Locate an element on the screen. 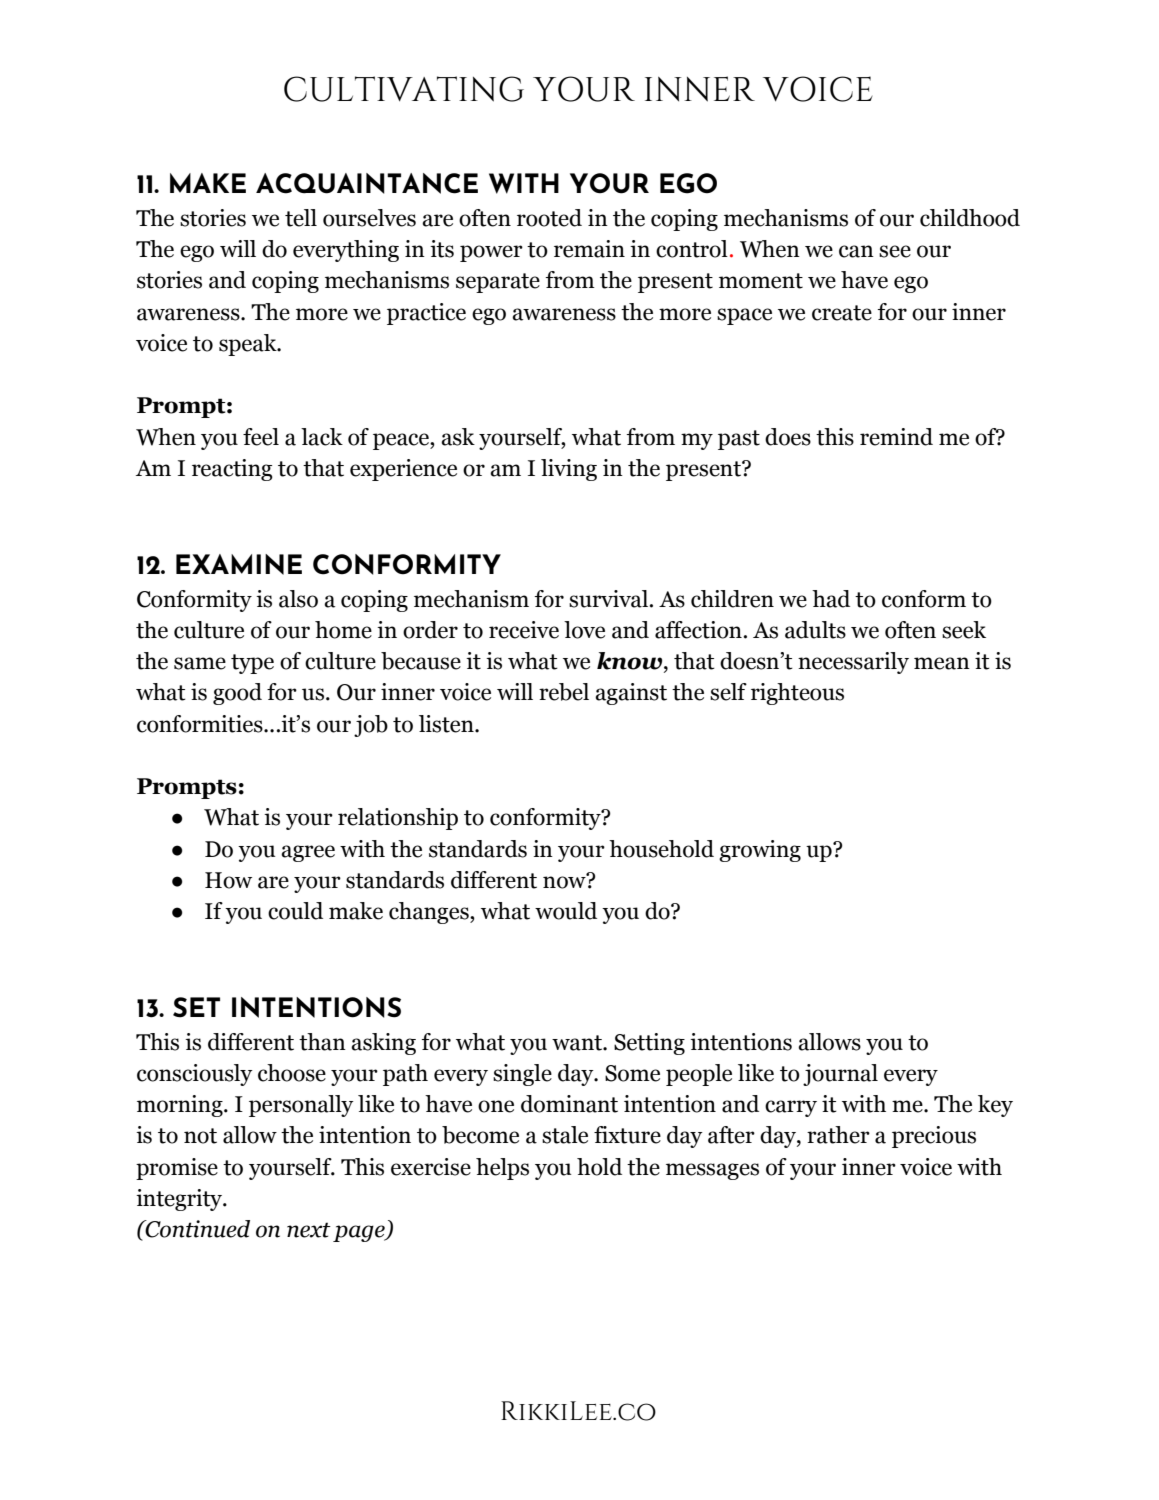 This screenshot has height=1500, width=1159. childhood is located at coordinates (970, 218).
